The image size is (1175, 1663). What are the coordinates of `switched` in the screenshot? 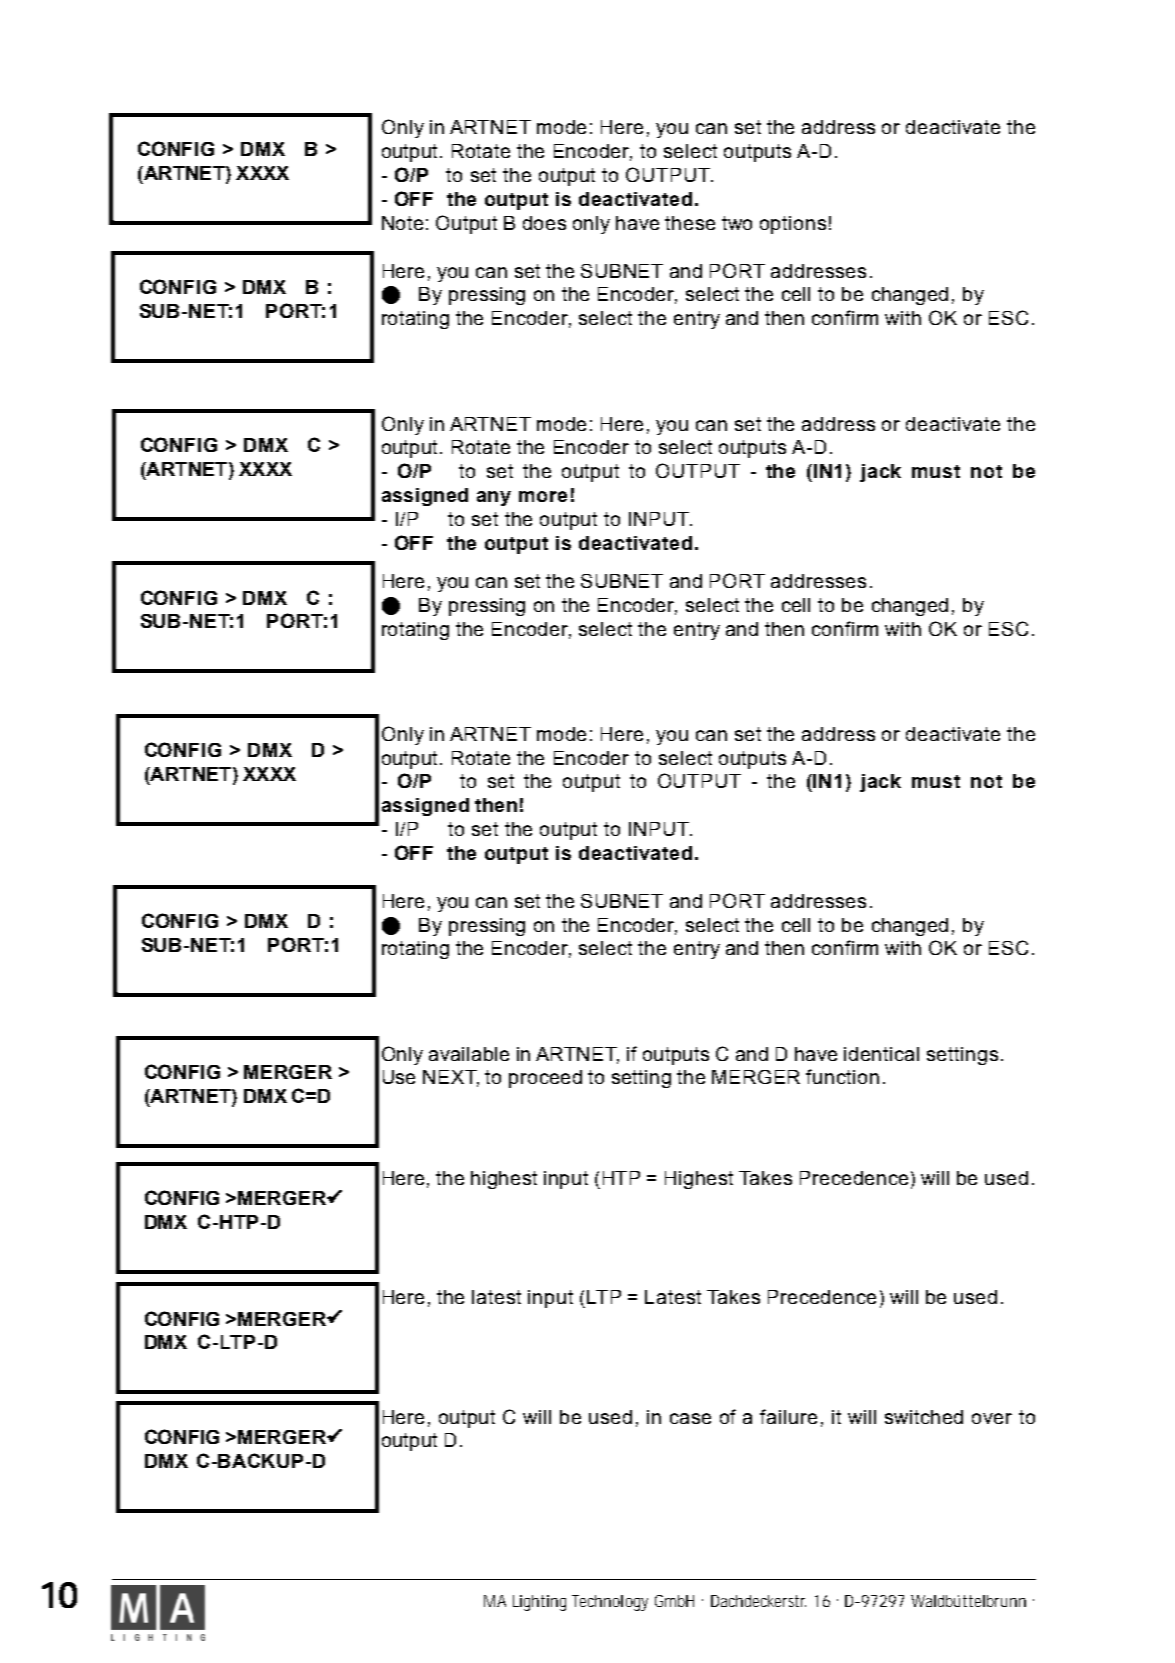 It's located at (924, 1417).
